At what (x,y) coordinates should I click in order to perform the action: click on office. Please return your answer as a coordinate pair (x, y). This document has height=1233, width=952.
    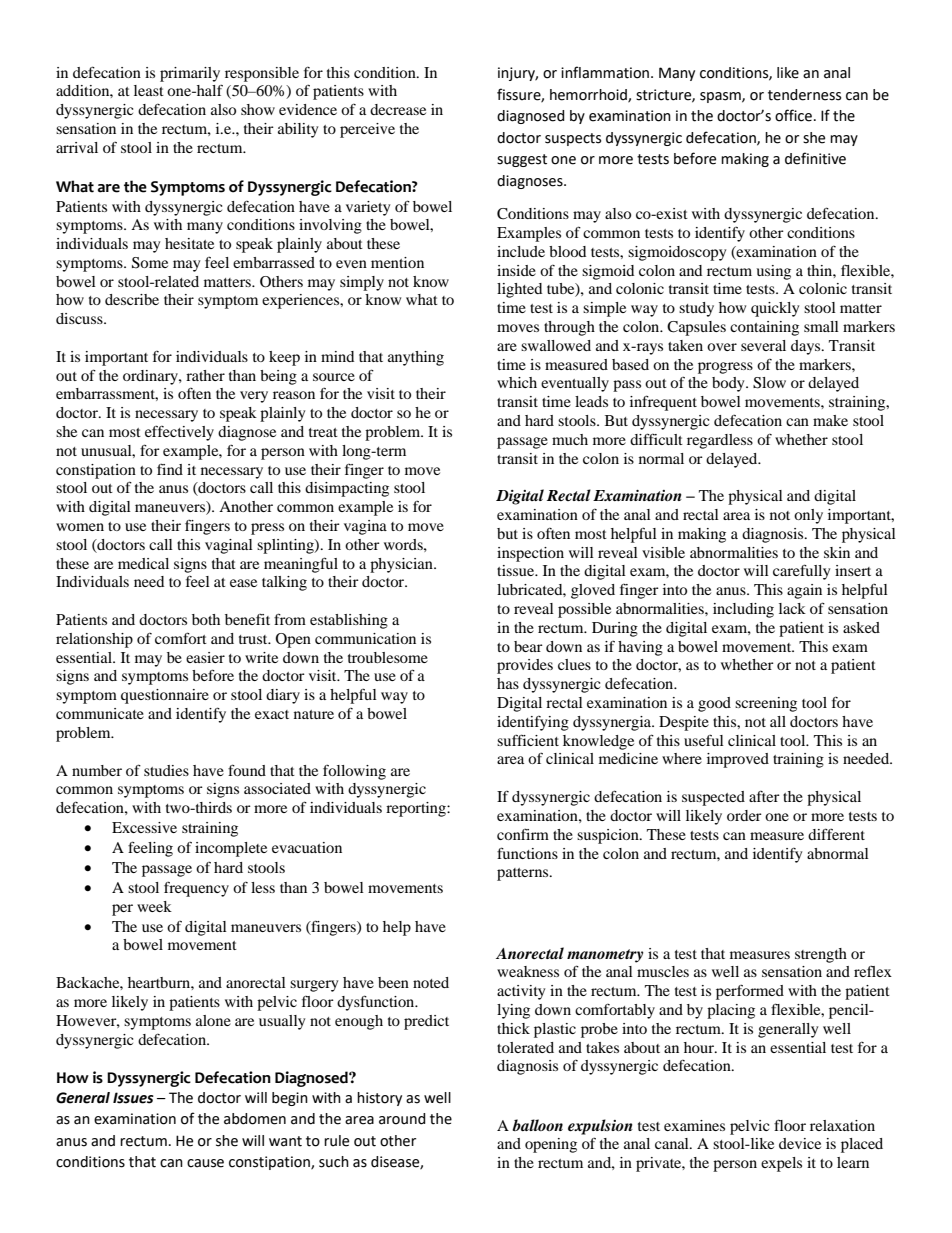
    Looking at the image, I should click on (793, 115).
